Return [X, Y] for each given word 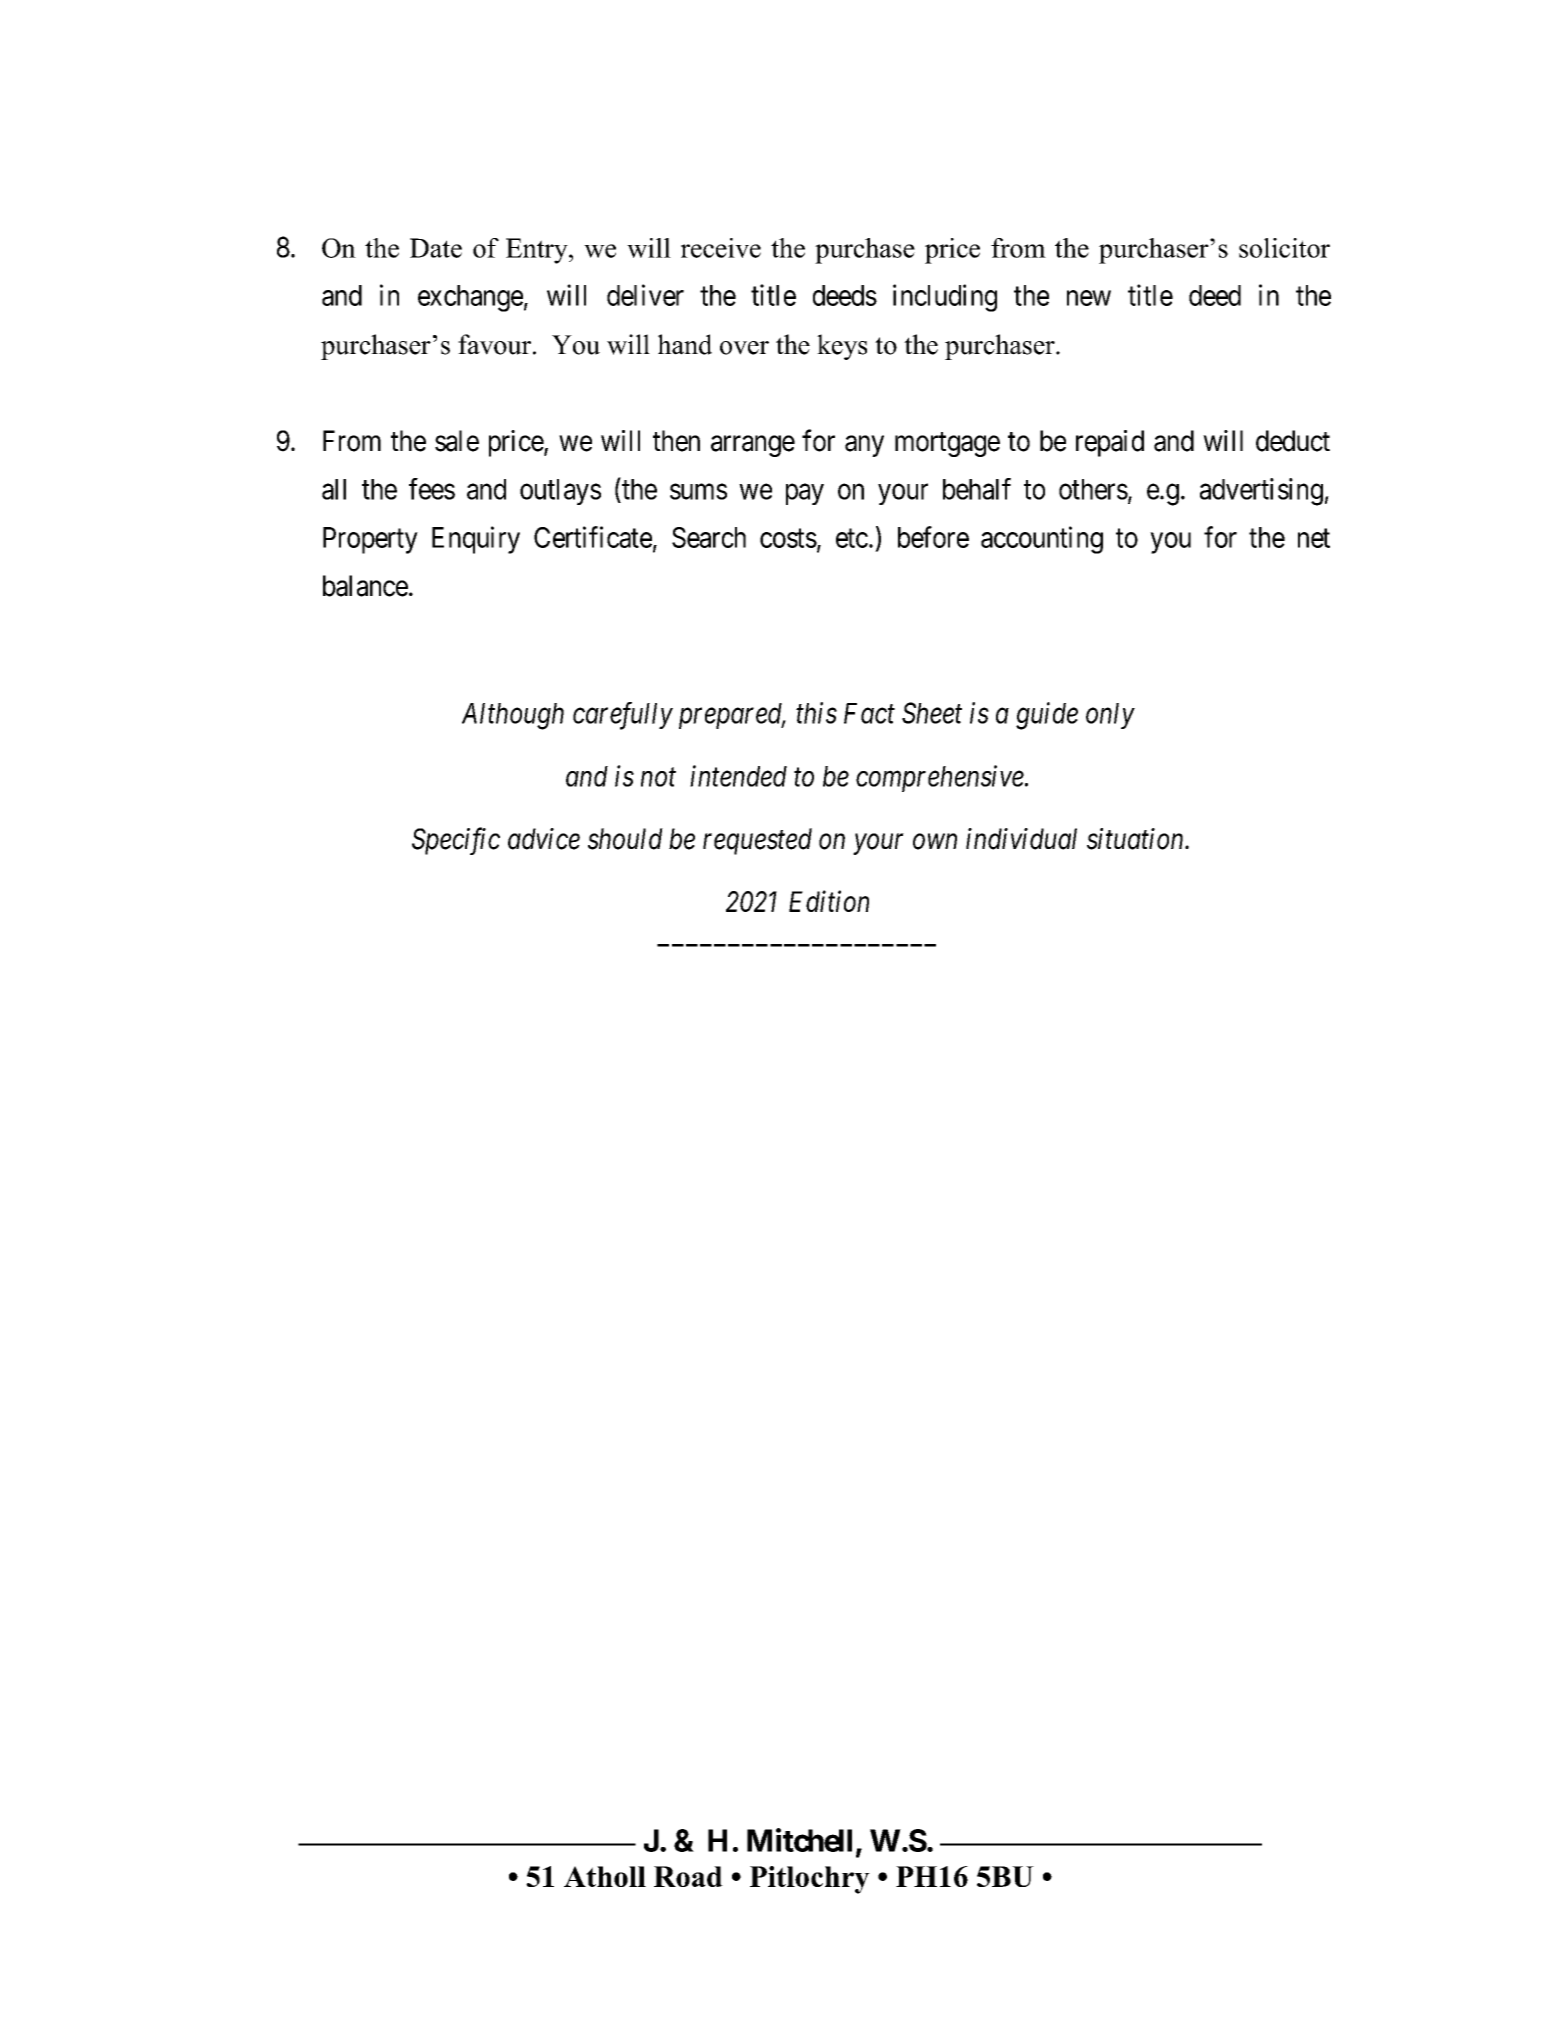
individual [1021, 839]
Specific [456, 841]
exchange [470, 298]
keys [842, 347]
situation [1136, 839]
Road [688, 1876]
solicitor [1284, 248]
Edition [829, 901]
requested [757, 841]
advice [544, 839]
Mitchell [799, 1840]
